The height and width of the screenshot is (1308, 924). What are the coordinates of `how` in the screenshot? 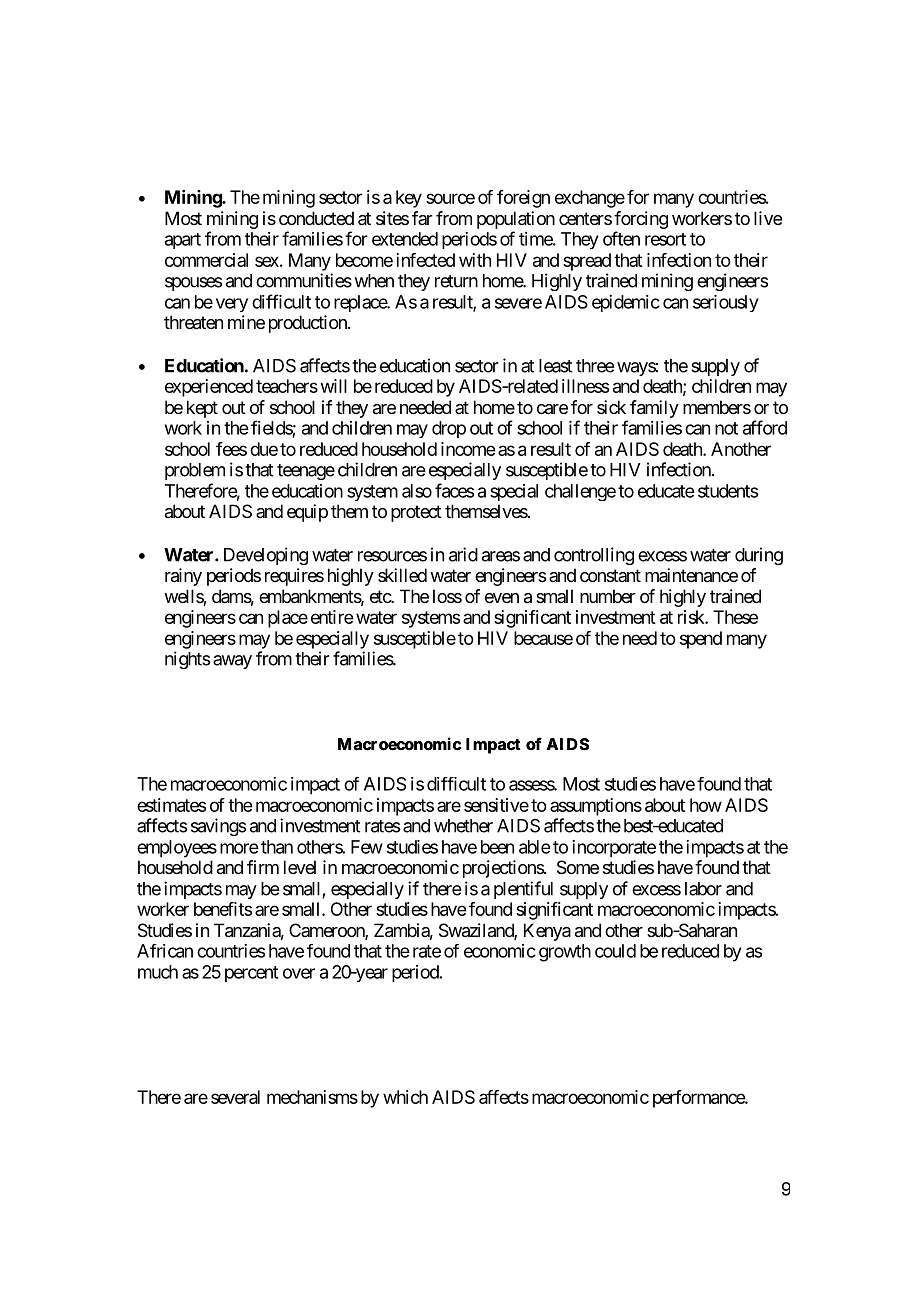 It's located at (706, 805).
